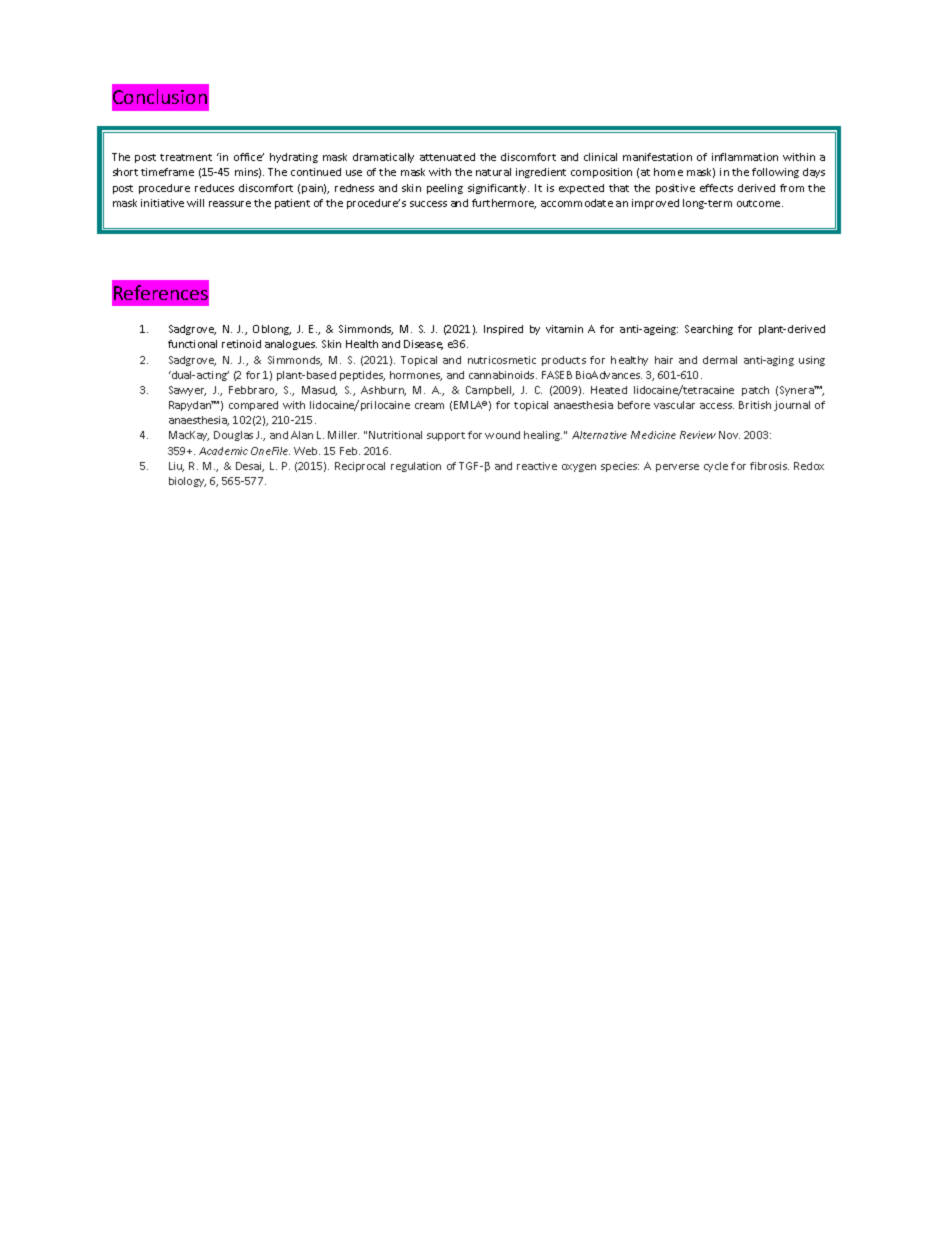  What do you see at coordinates (503, 330) in the screenshot?
I see `Inspired` at bounding box center [503, 330].
